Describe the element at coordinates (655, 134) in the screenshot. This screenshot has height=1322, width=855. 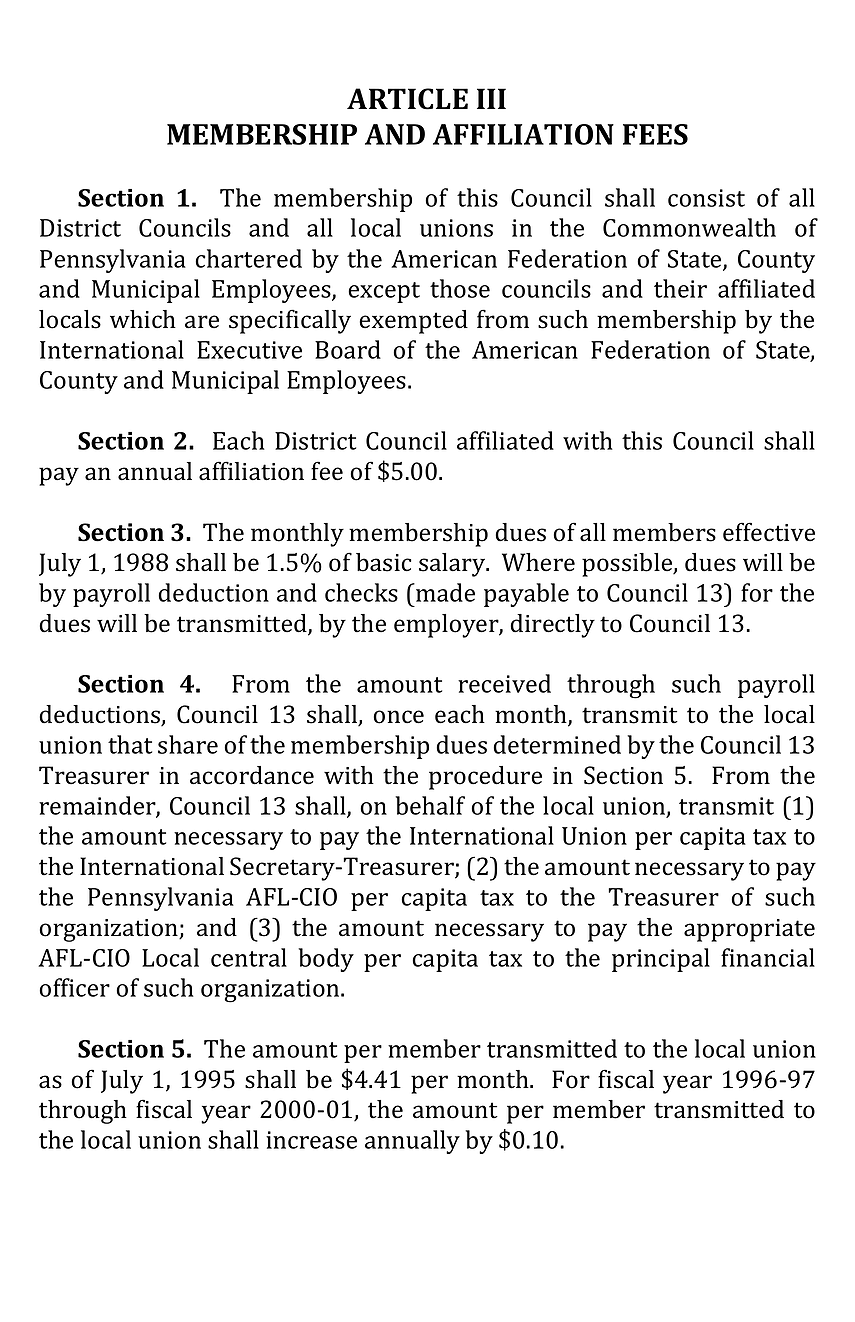
I see `FEES` at that location.
